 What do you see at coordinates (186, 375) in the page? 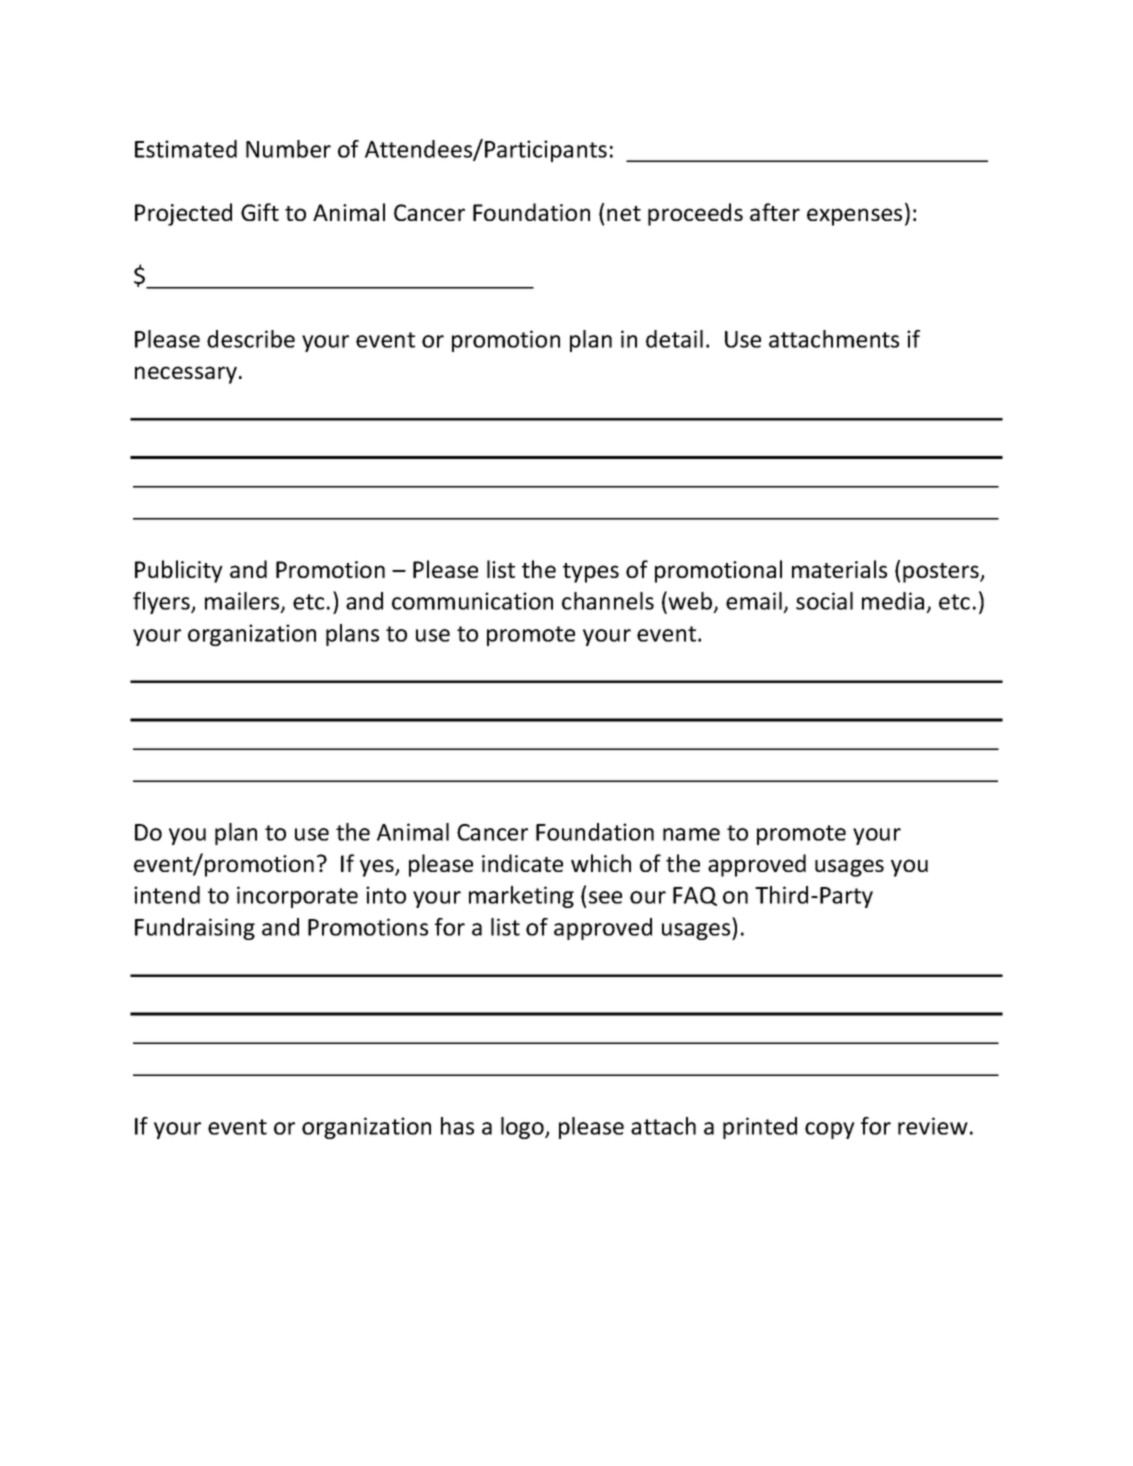
I see `necessary` at bounding box center [186, 375].
